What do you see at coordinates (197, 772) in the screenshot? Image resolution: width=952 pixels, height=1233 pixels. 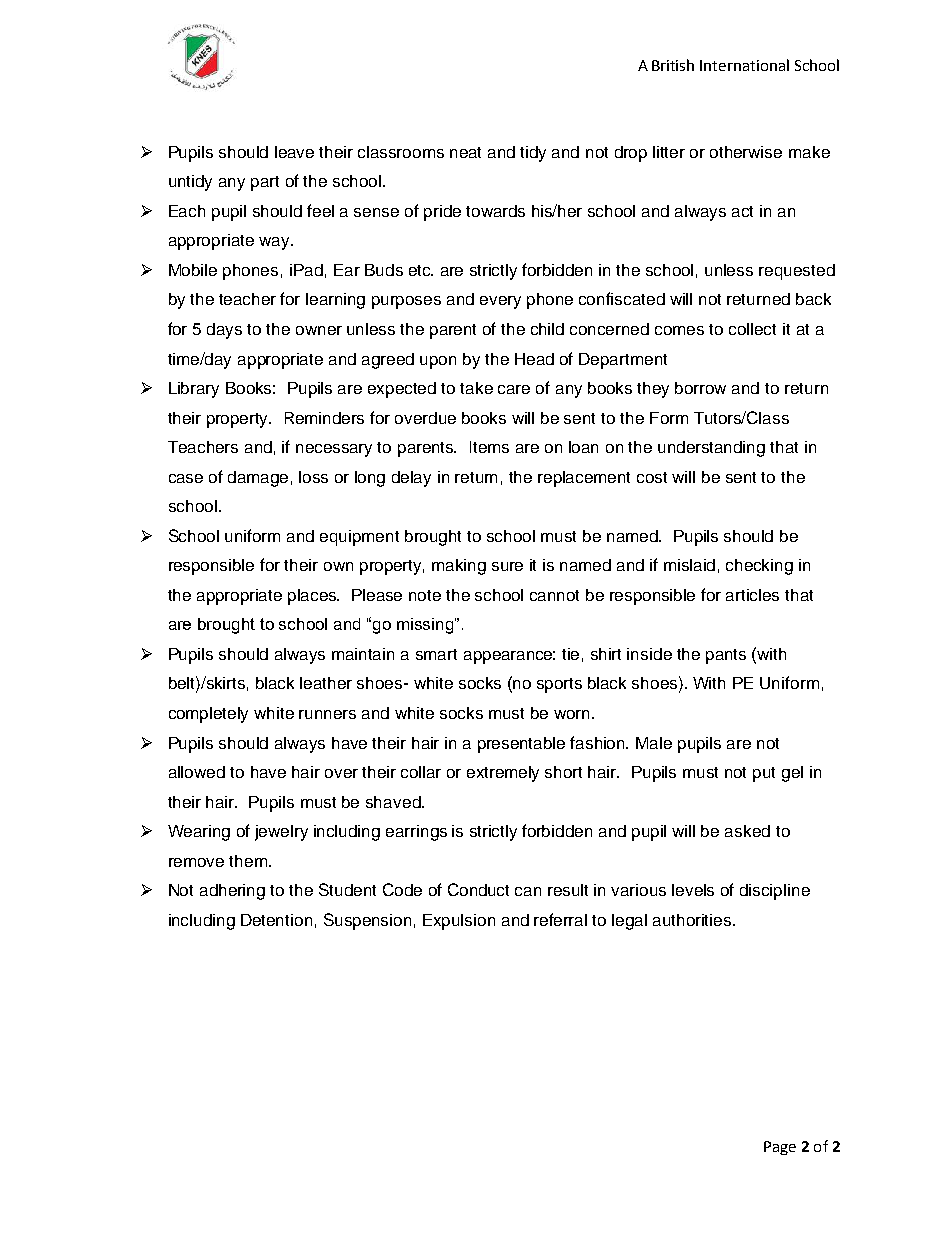 I see `allowed` at bounding box center [197, 772].
